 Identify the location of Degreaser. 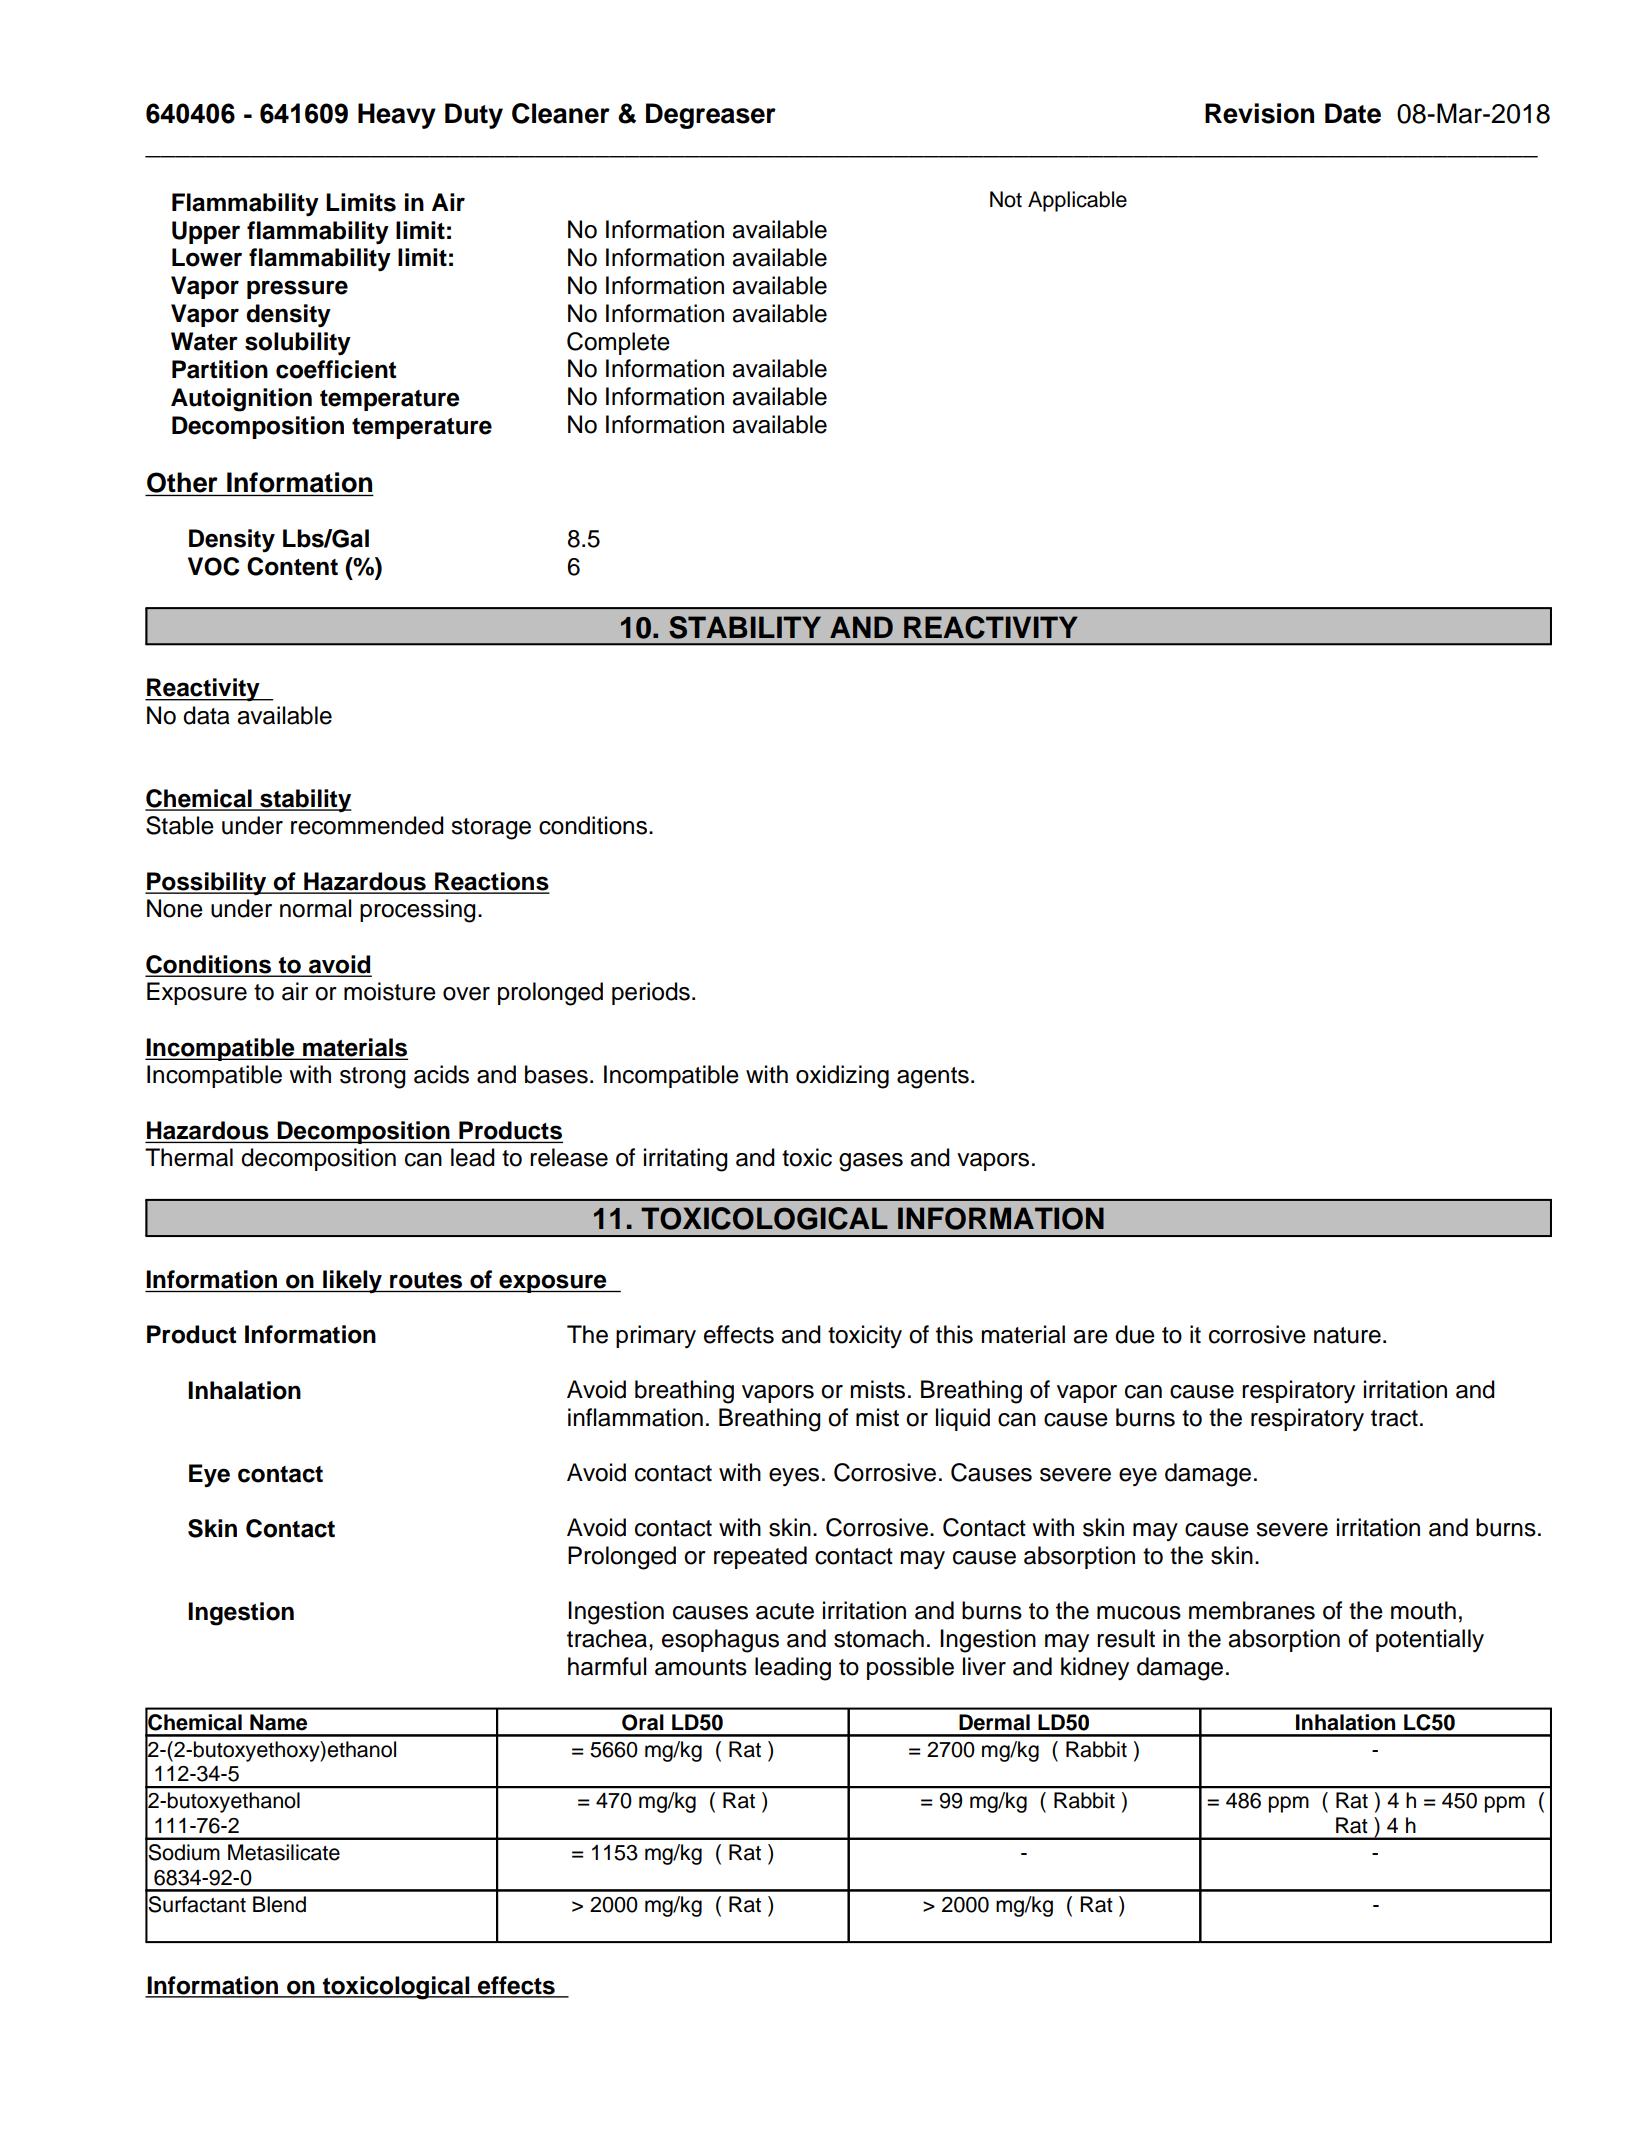
(711, 116).
